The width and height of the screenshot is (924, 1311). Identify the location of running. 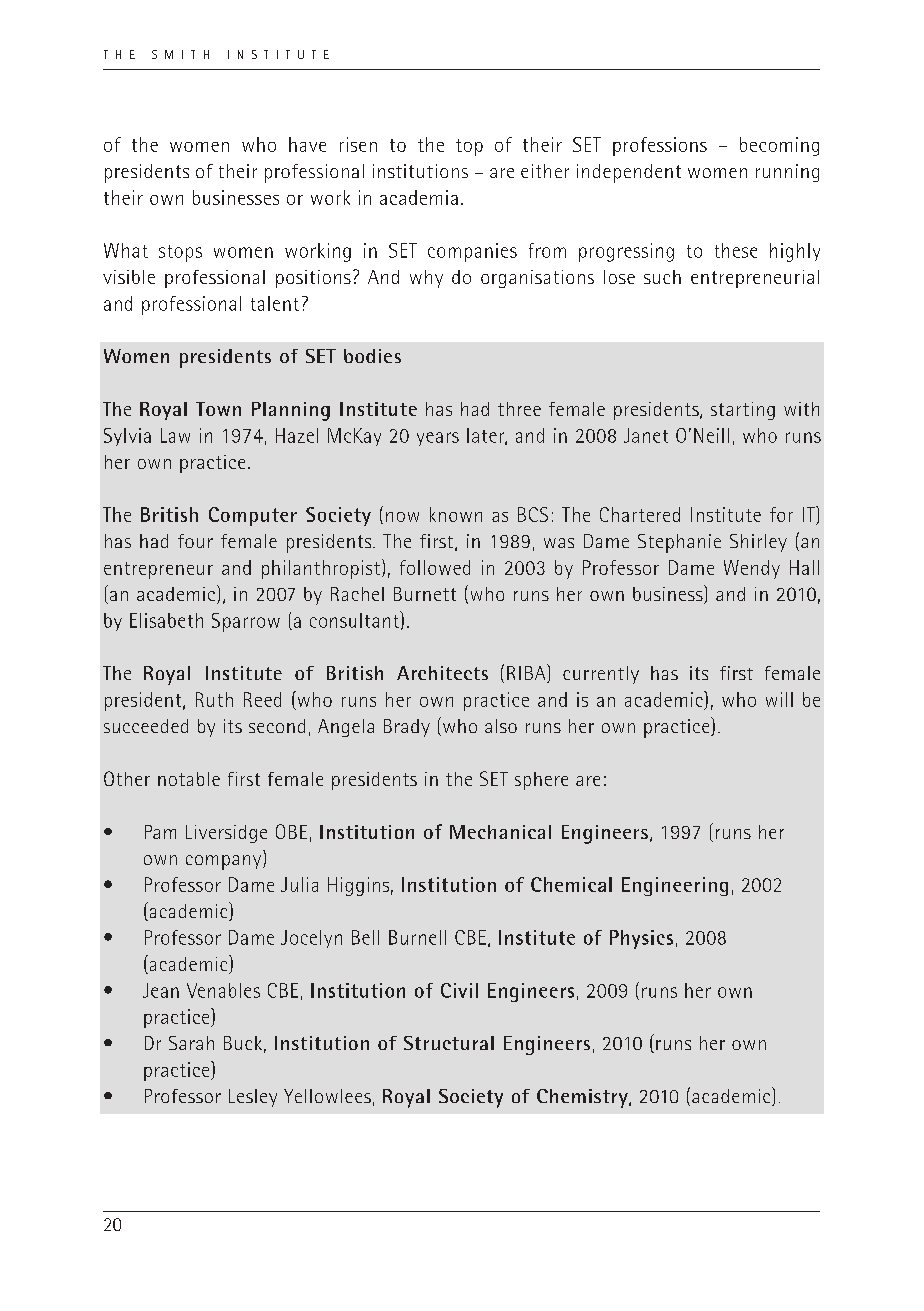
(787, 173).
